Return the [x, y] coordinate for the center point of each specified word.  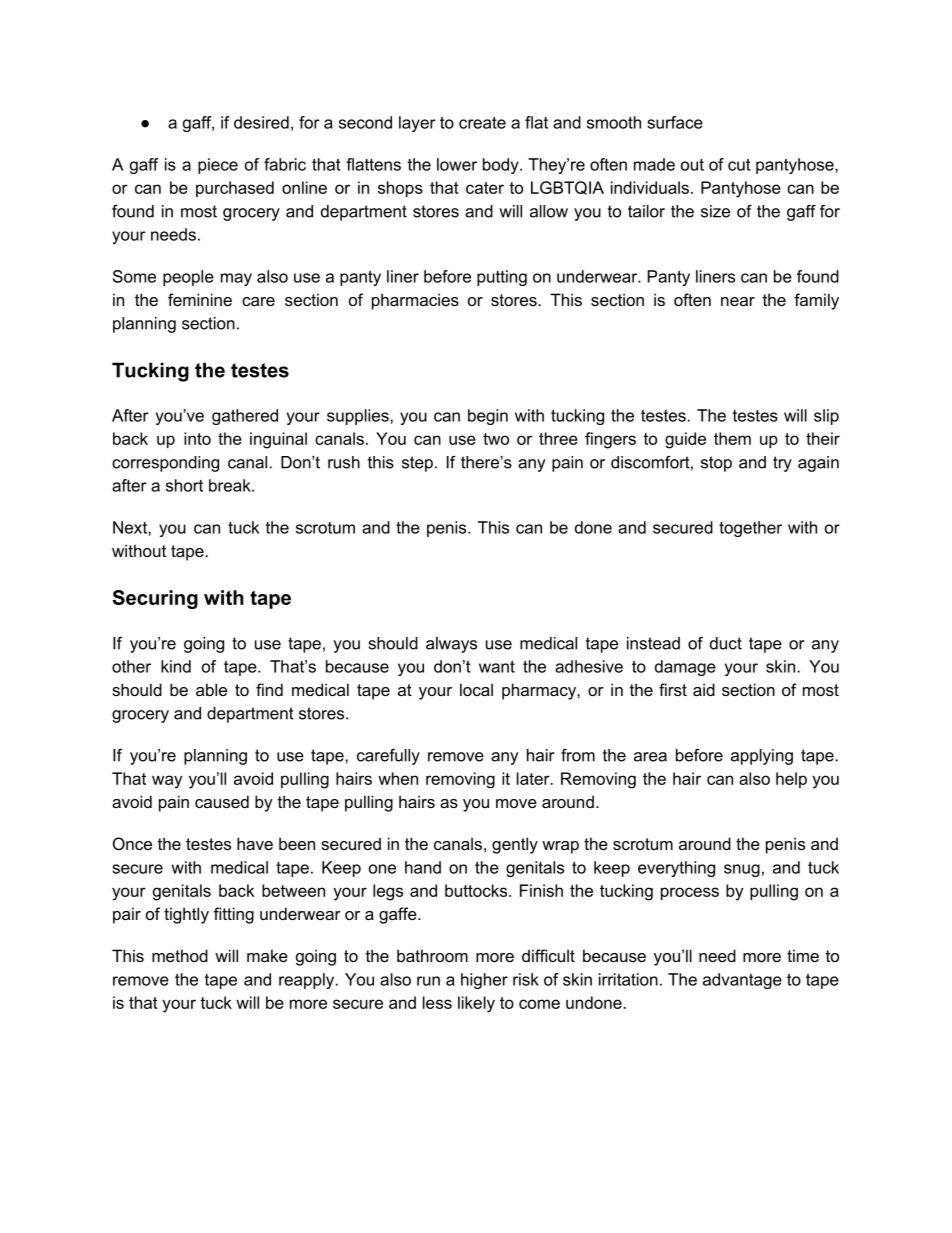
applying [762, 757]
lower [457, 164]
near [738, 301]
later [534, 778]
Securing [155, 599]
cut [739, 165]
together [750, 529]
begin [488, 417]
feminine [200, 299]
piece [218, 166]
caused [222, 801]
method [180, 955]
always [451, 645]
